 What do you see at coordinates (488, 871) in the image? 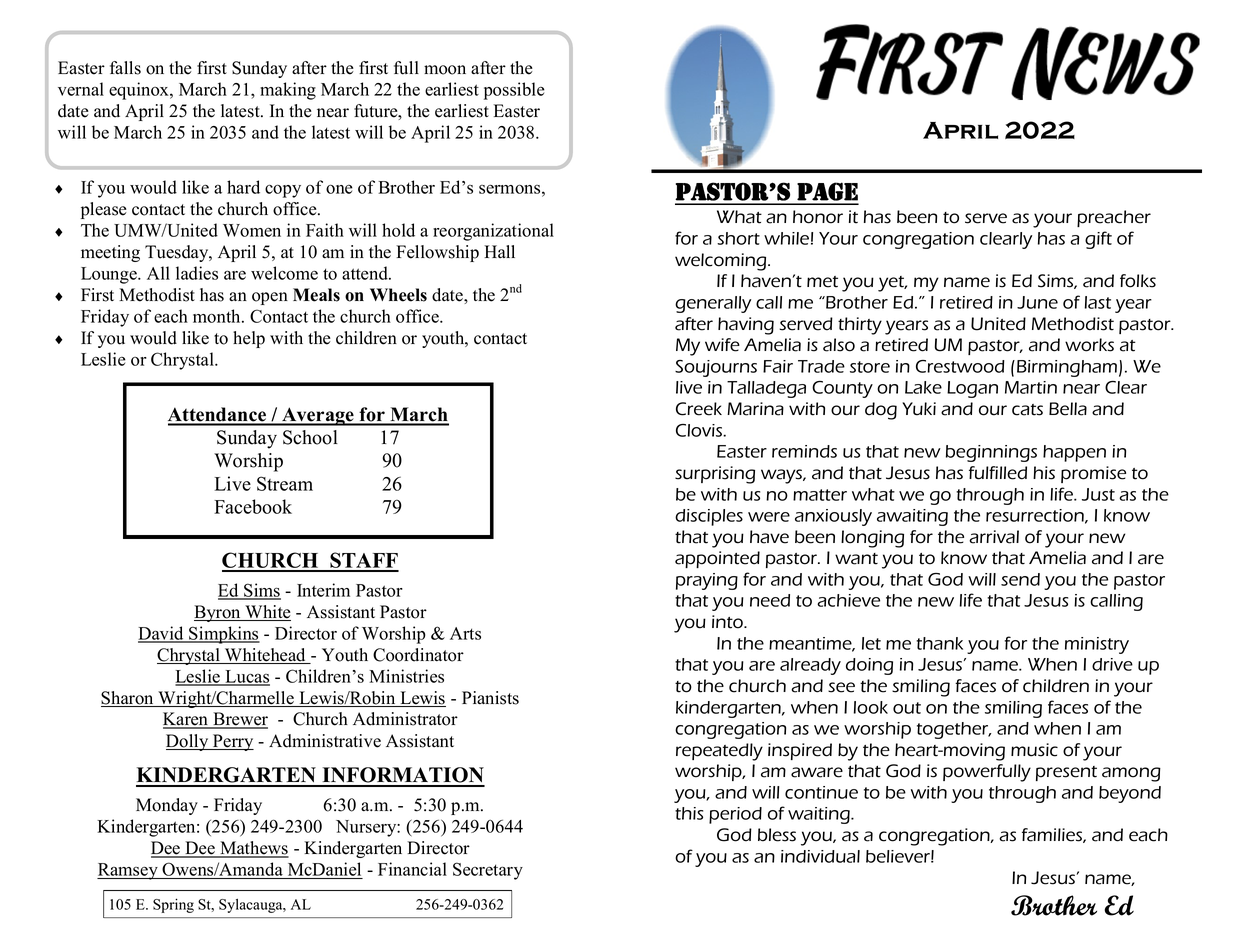
I see `Secretary` at bounding box center [488, 871].
